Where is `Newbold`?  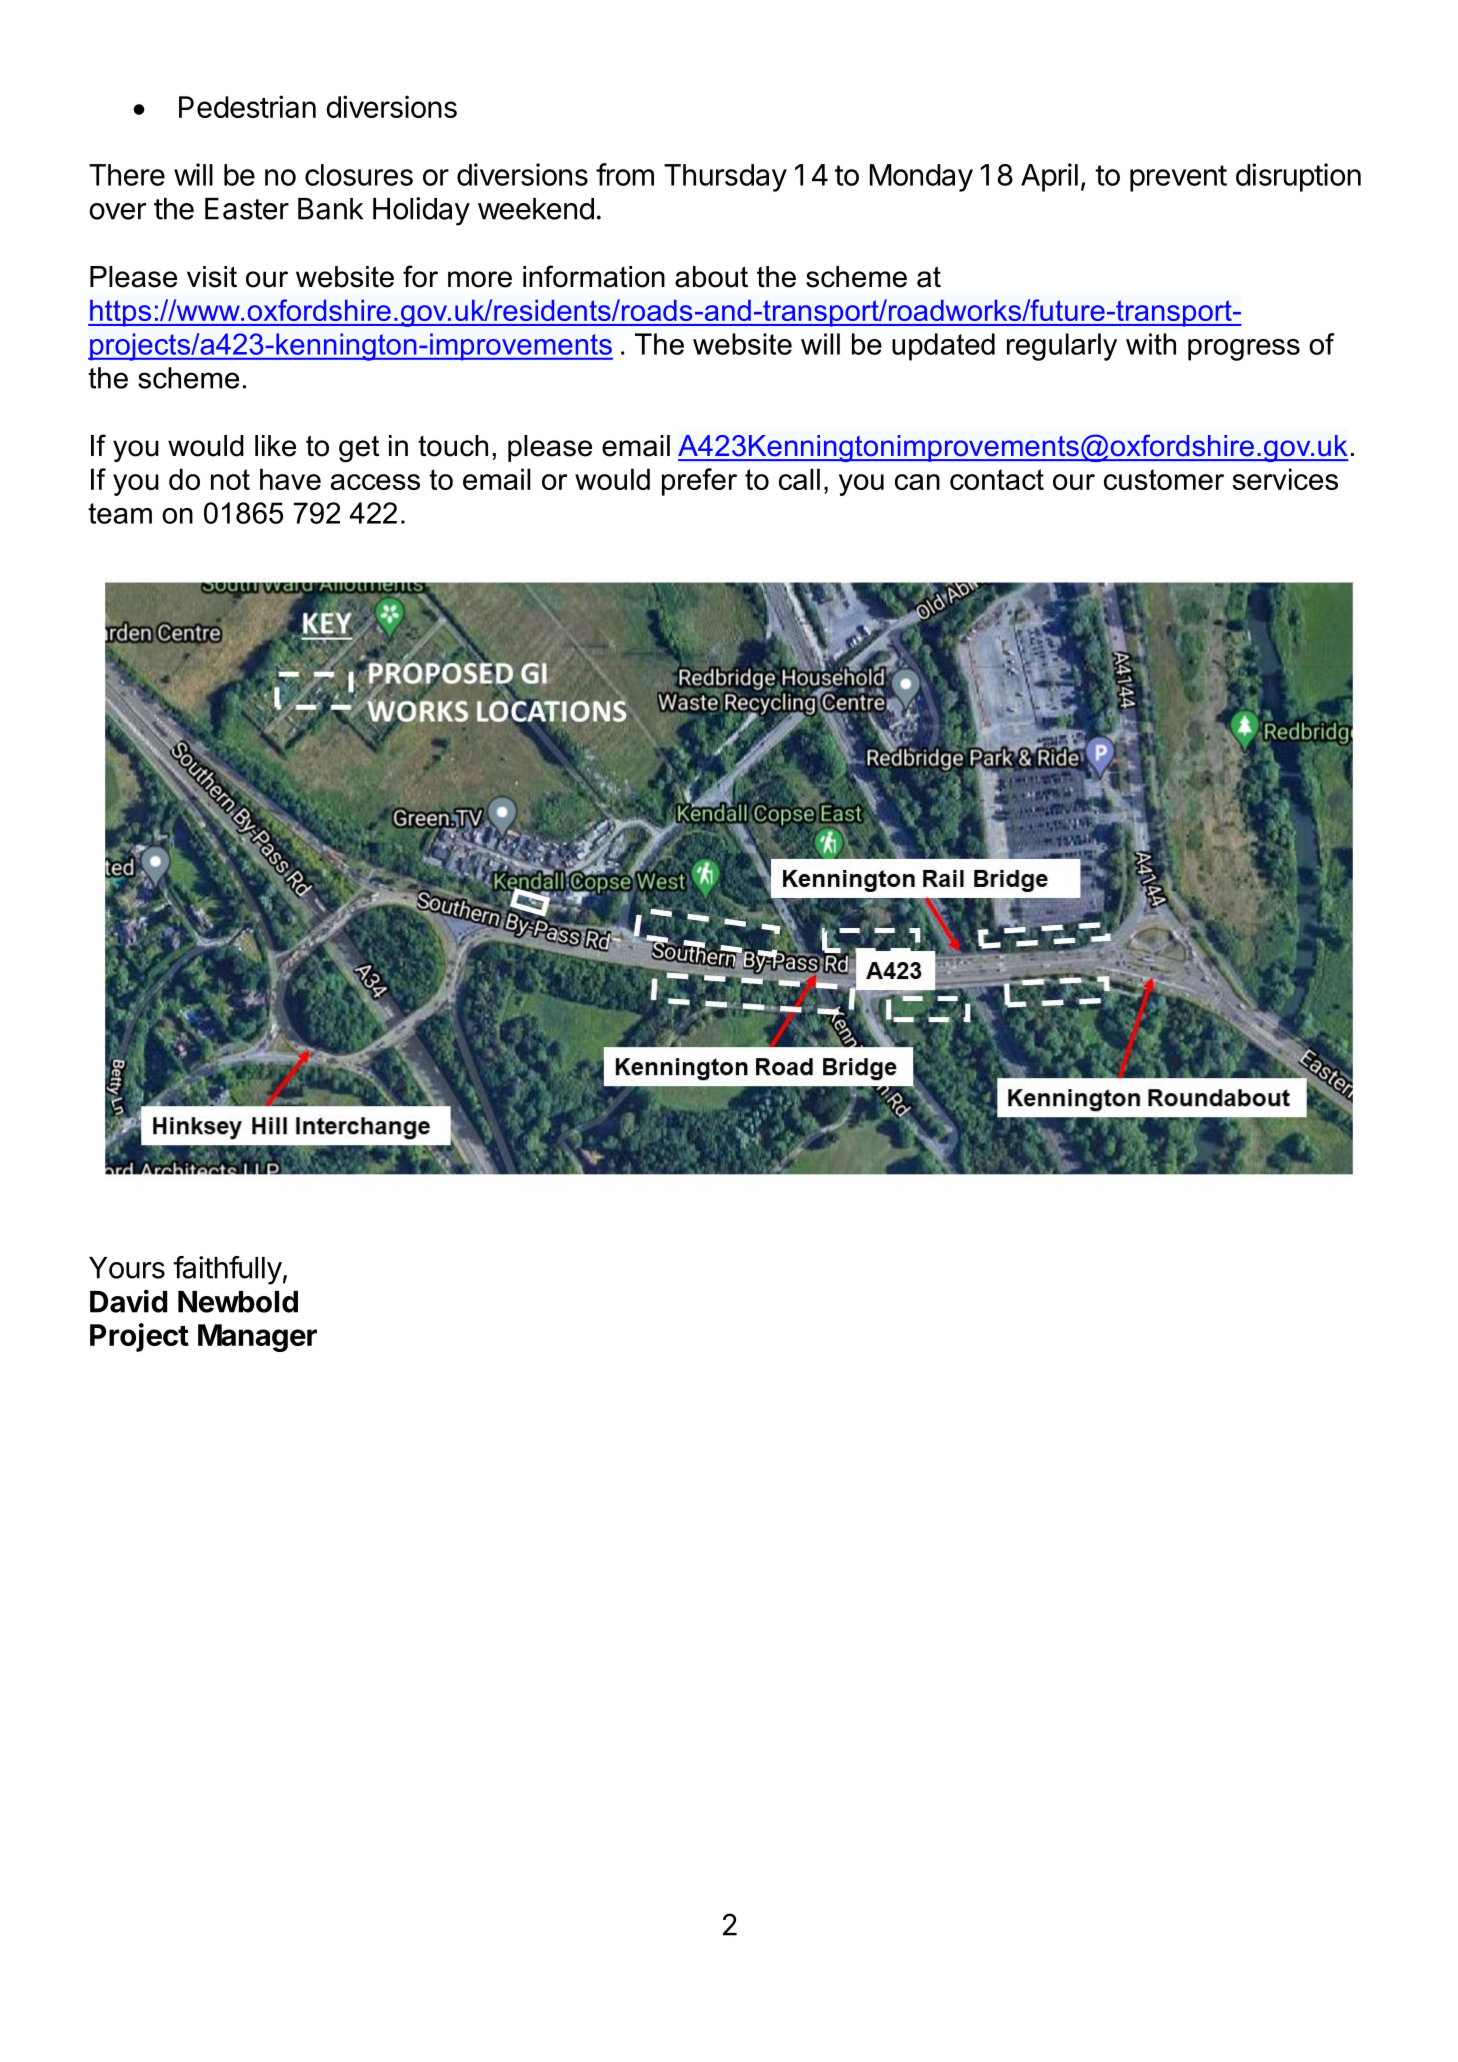
Newbold is located at coordinates (238, 1302).
